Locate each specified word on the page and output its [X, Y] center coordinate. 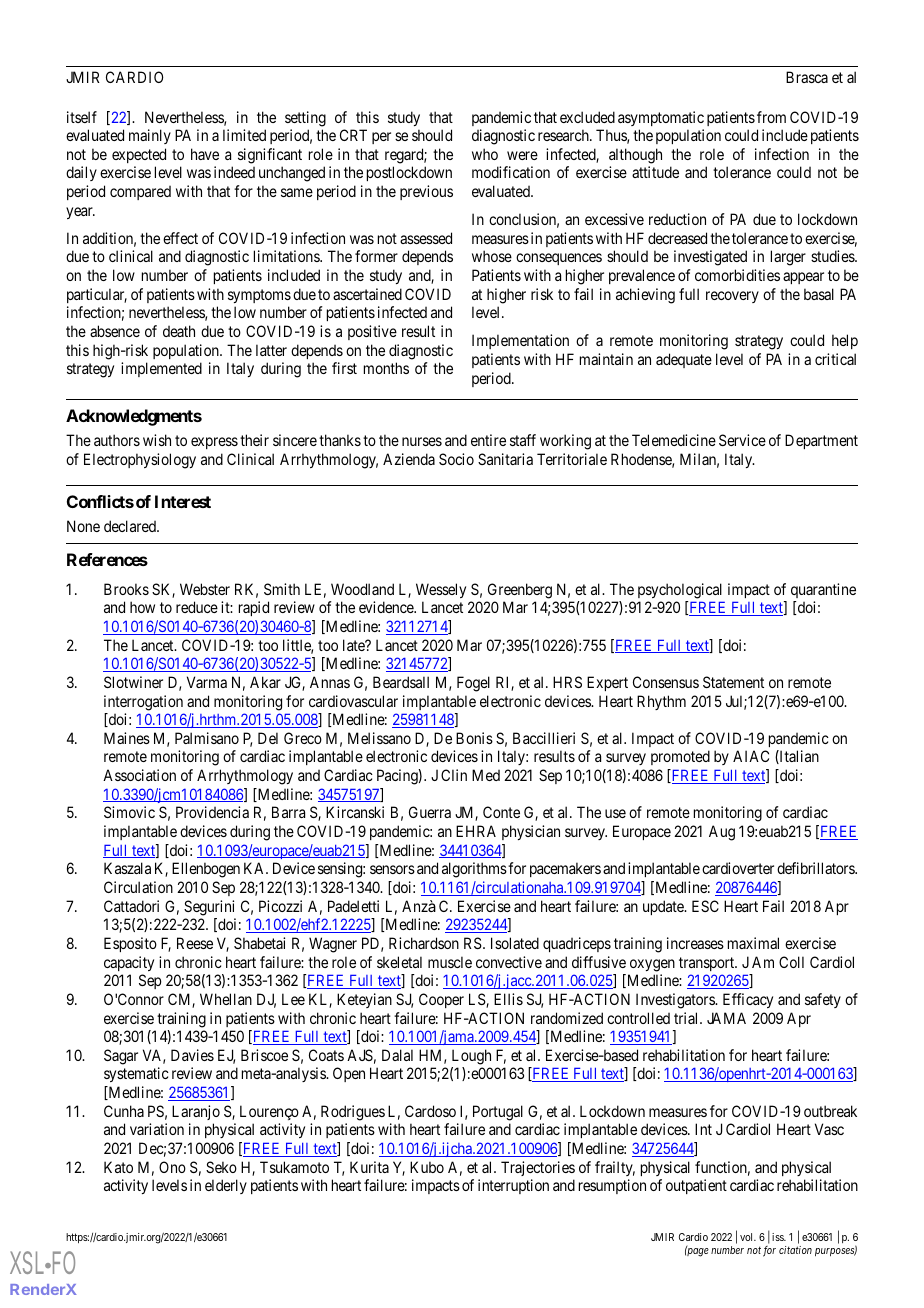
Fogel [473, 684]
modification [511, 172]
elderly [226, 1186]
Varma [207, 682]
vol [748, 1237]
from [771, 117]
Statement [733, 682]
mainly [150, 136]
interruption [513, 1186]
